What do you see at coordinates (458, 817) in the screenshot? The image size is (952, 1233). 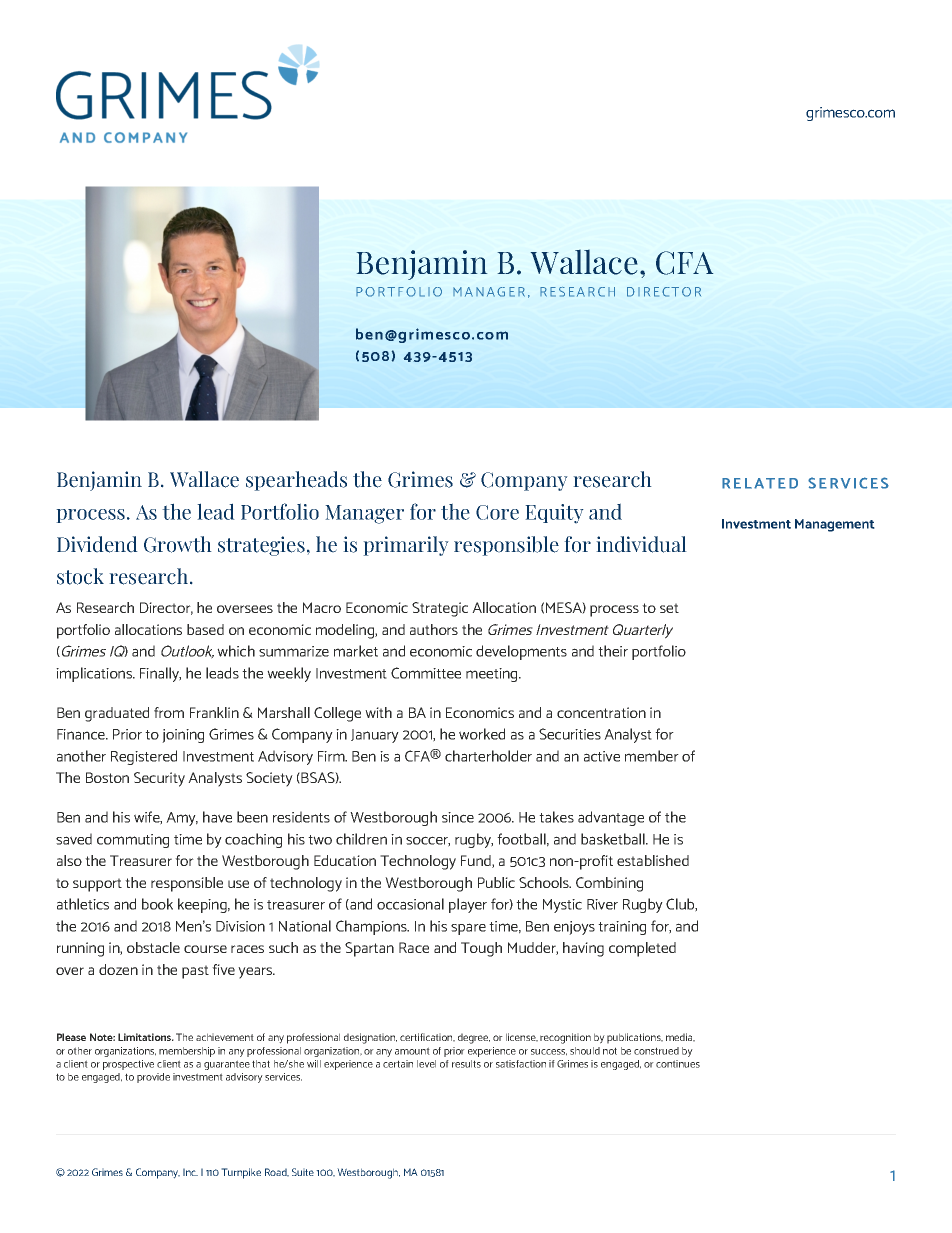 I see `since` at bounding box center [458, 817].
